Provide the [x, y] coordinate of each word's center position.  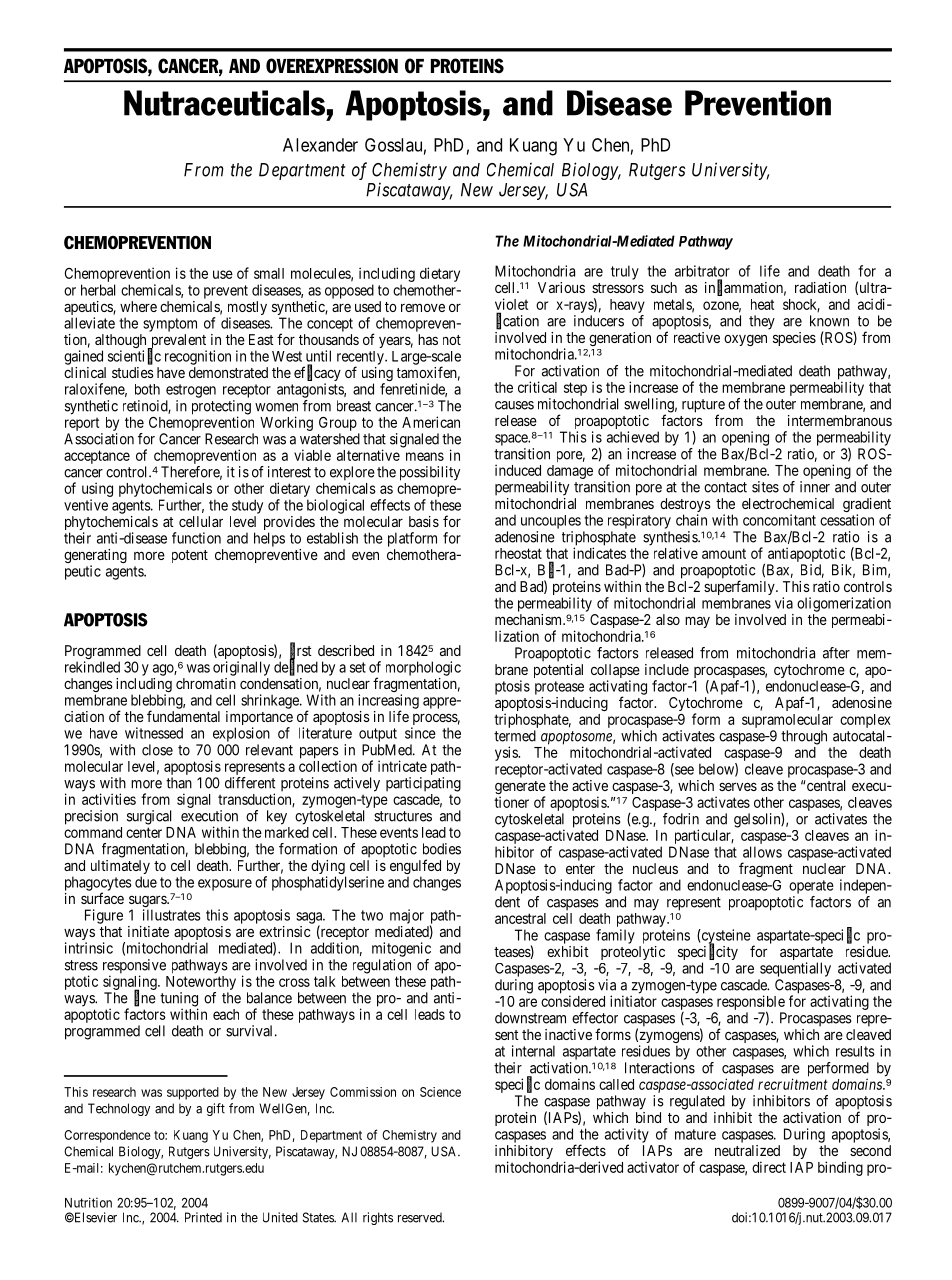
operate [811, 887]
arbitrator [702, 271]
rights [378, 1218]
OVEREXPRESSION [332, 66]
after [836, 653]
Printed [203, 1217]
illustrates [172, 915]
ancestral [520, 918]
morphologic [423, 668]
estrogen [191, 391]
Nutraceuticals [224, 103]
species [794, 339]
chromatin [206, 683]
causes [514, 405]
